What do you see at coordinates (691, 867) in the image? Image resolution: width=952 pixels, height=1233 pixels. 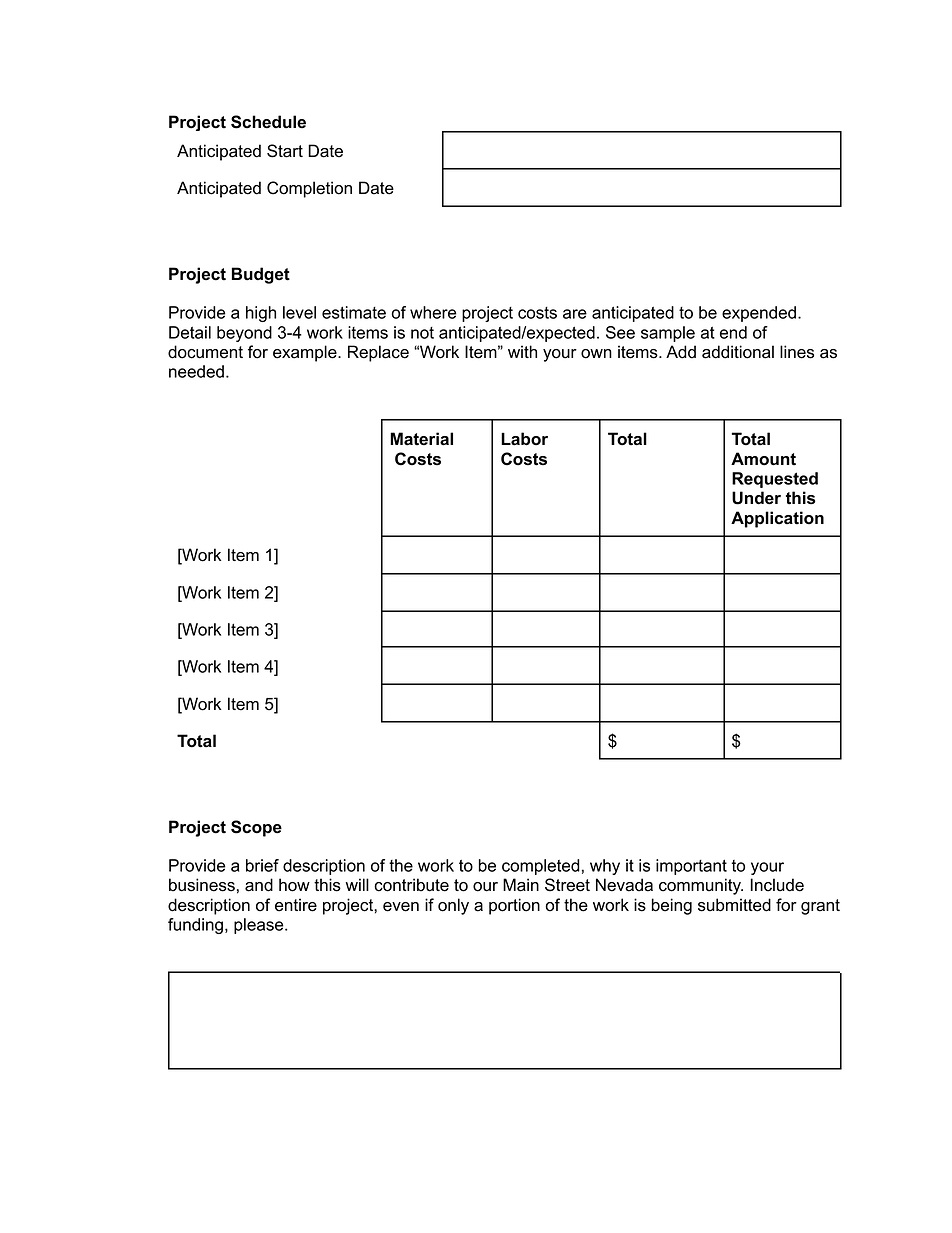 I see `important` at bounding box center [691, 867].
